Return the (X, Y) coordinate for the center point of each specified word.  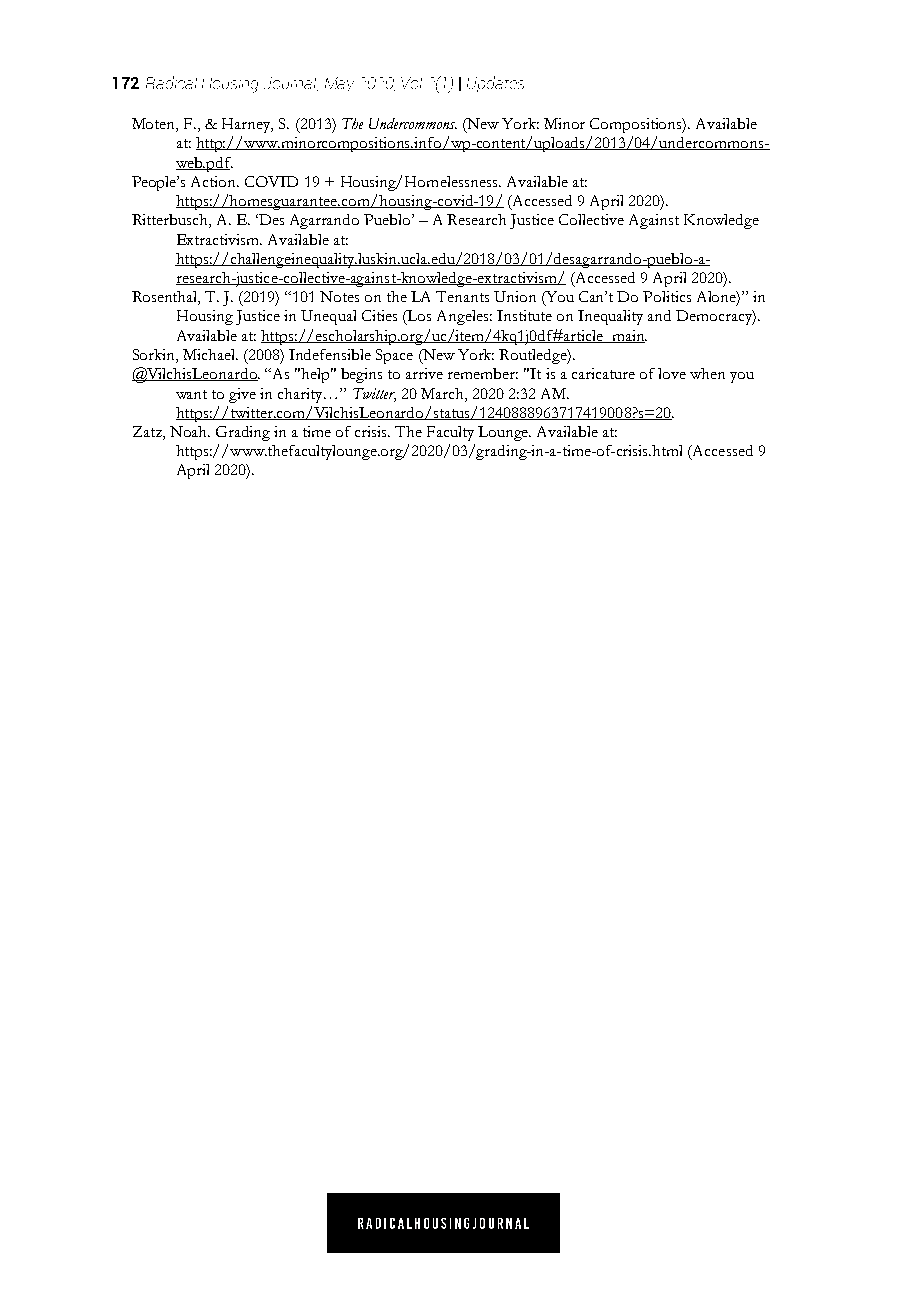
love (672, 373)
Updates (495, 84)
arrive (424, 373)
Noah (190, 431)
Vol (411, 83)
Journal (291, 84)
